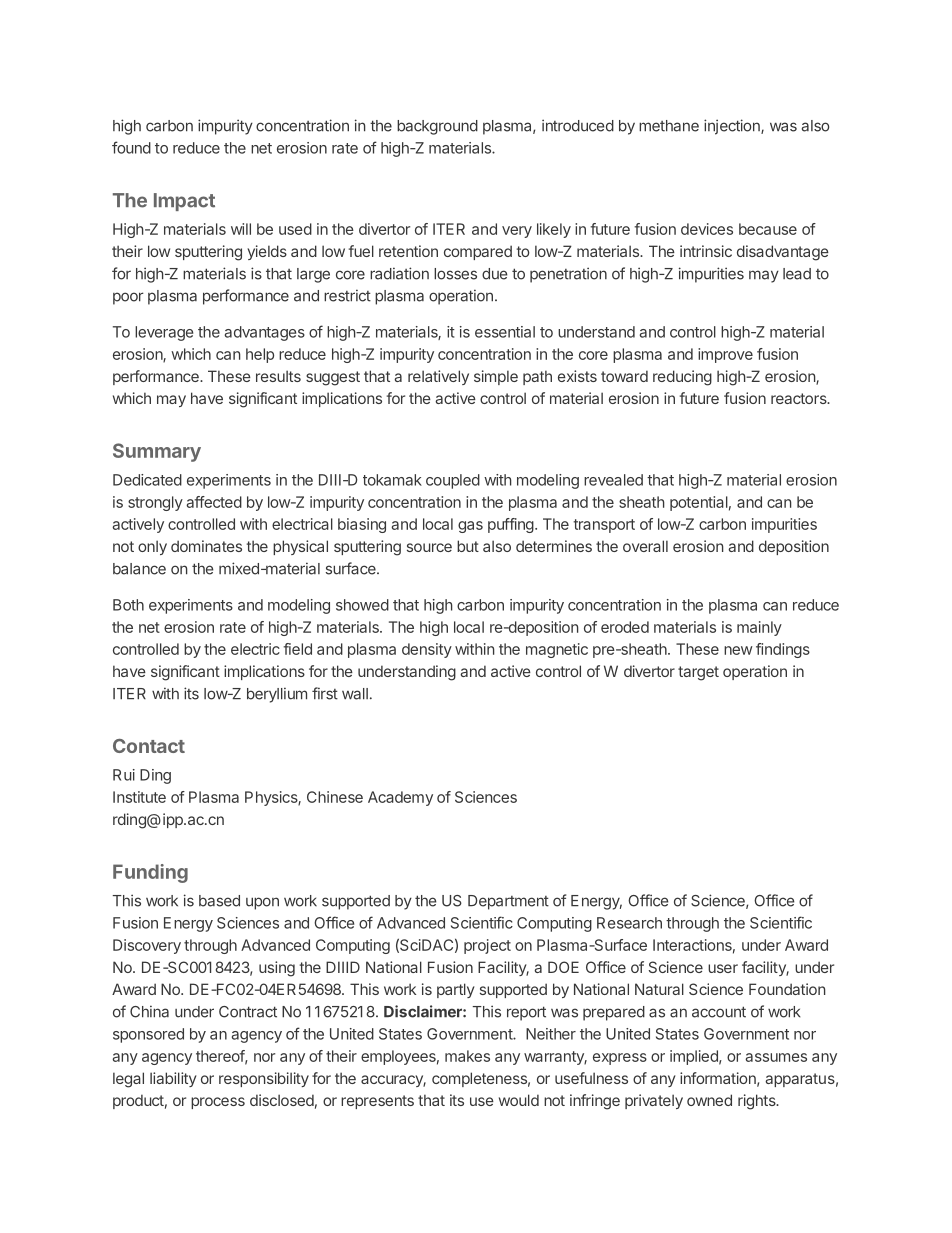 Image resolution: width=952 pixels, height=1233 pixels. I want to click on based, so click(219, 901).
